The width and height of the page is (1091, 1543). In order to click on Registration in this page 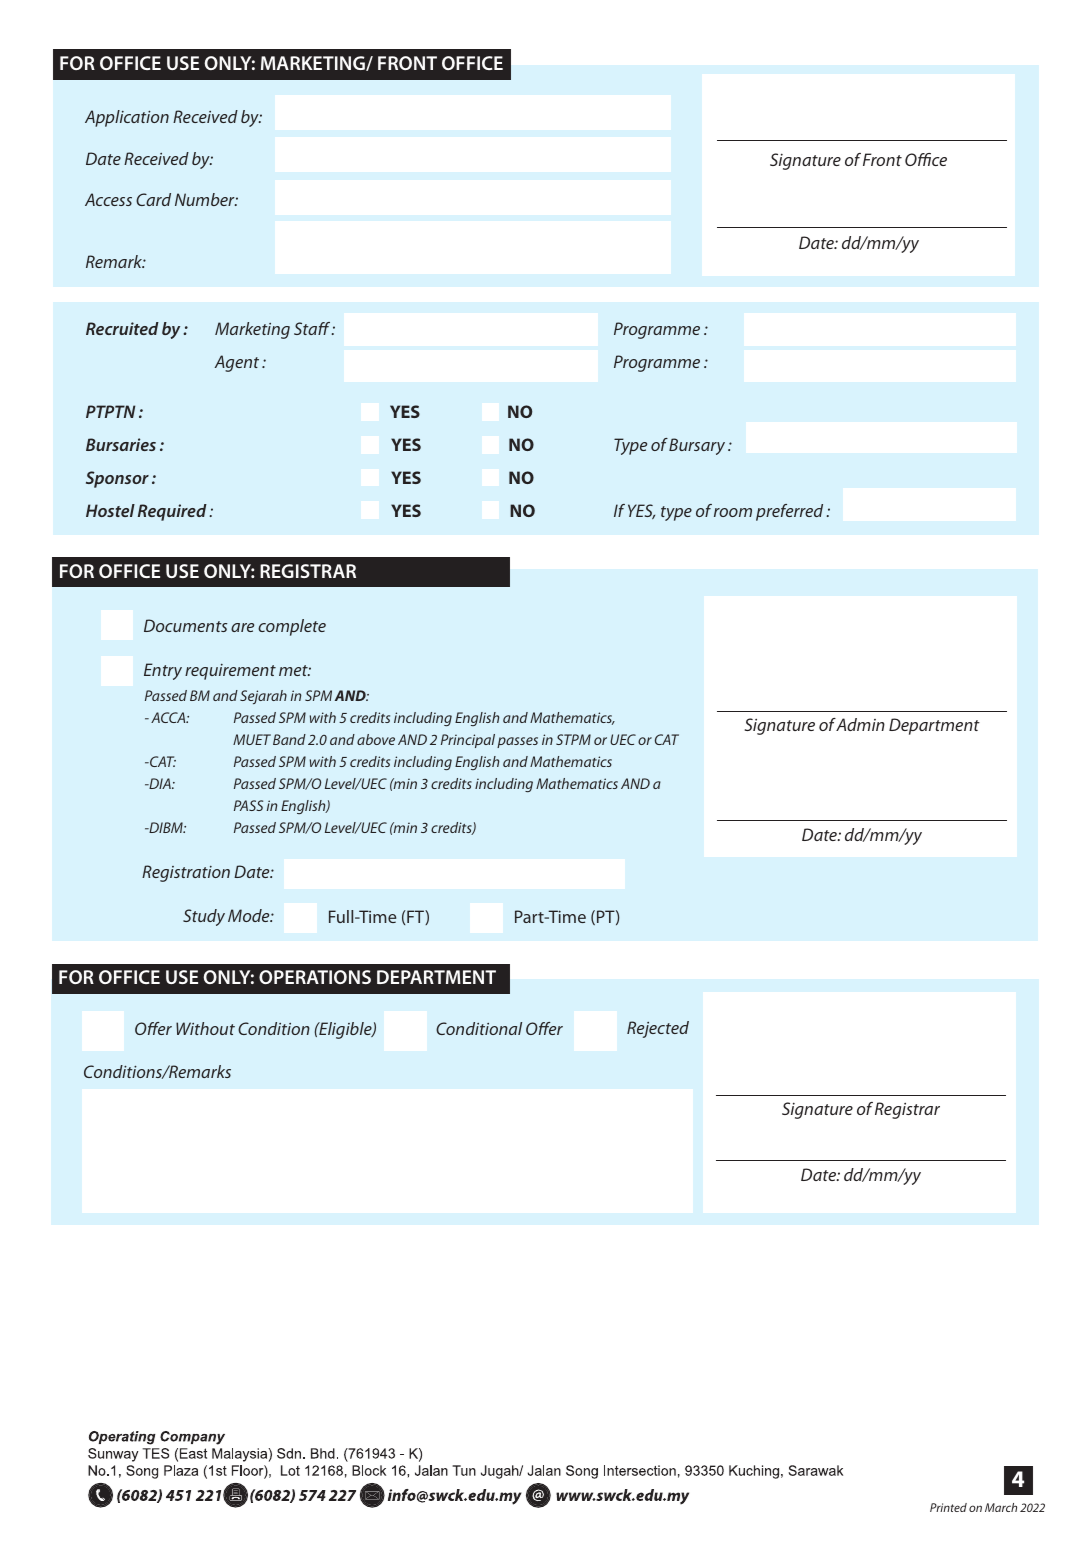, I will do `click(186, 873)`.
